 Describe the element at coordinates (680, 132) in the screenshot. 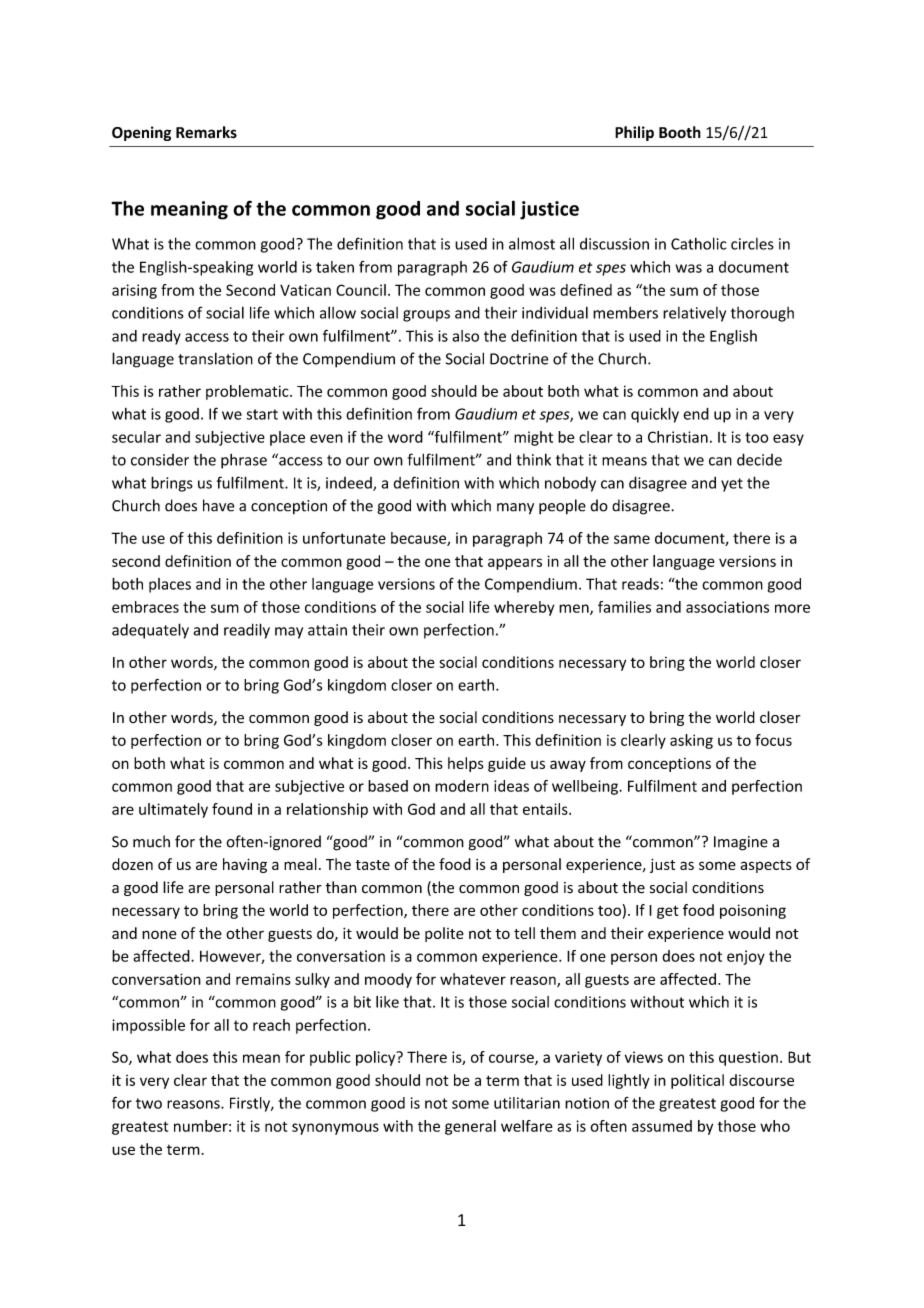

I see `Booth` at that location.
